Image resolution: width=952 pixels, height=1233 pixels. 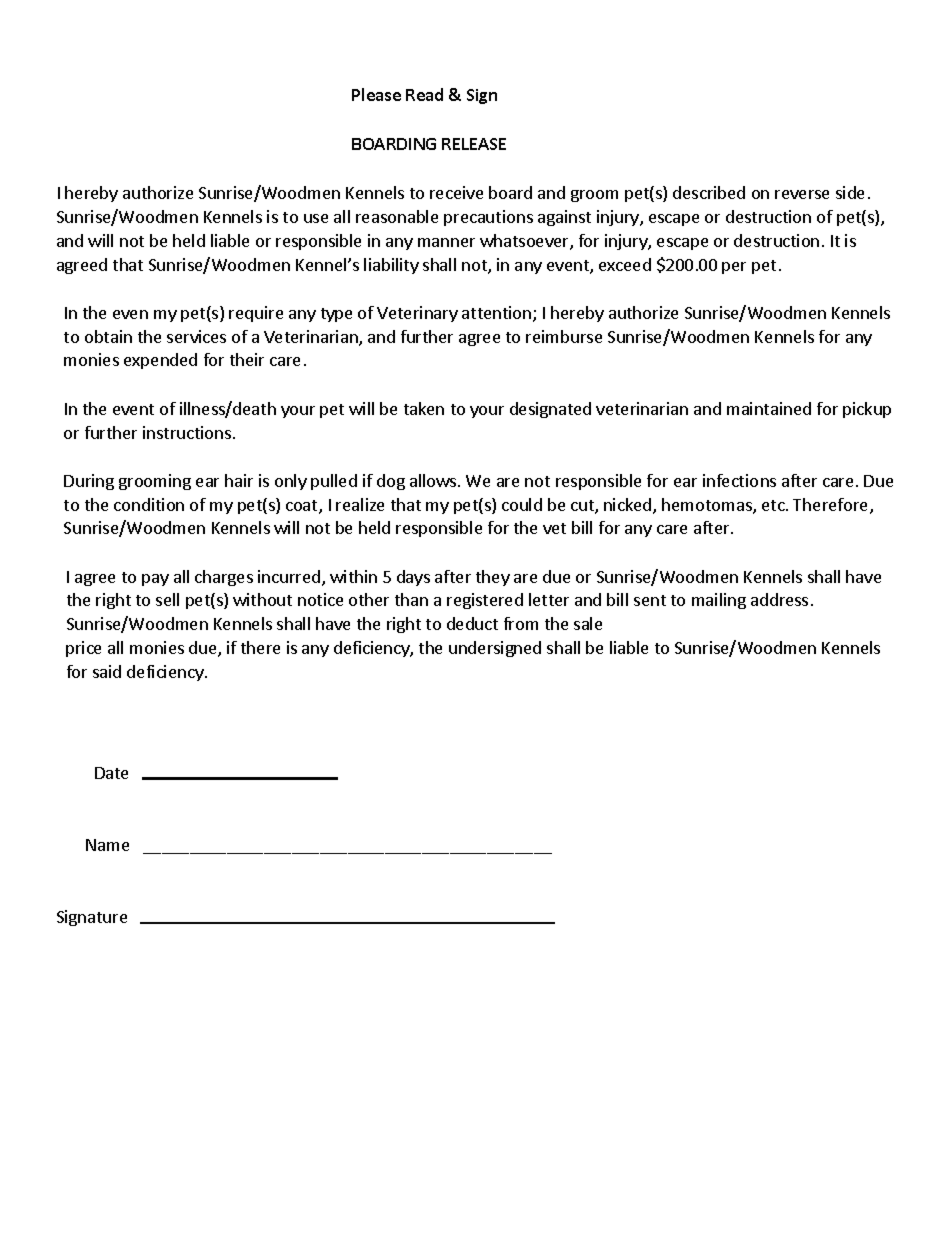 I want to click on attention, so click(x=498, y=314).
